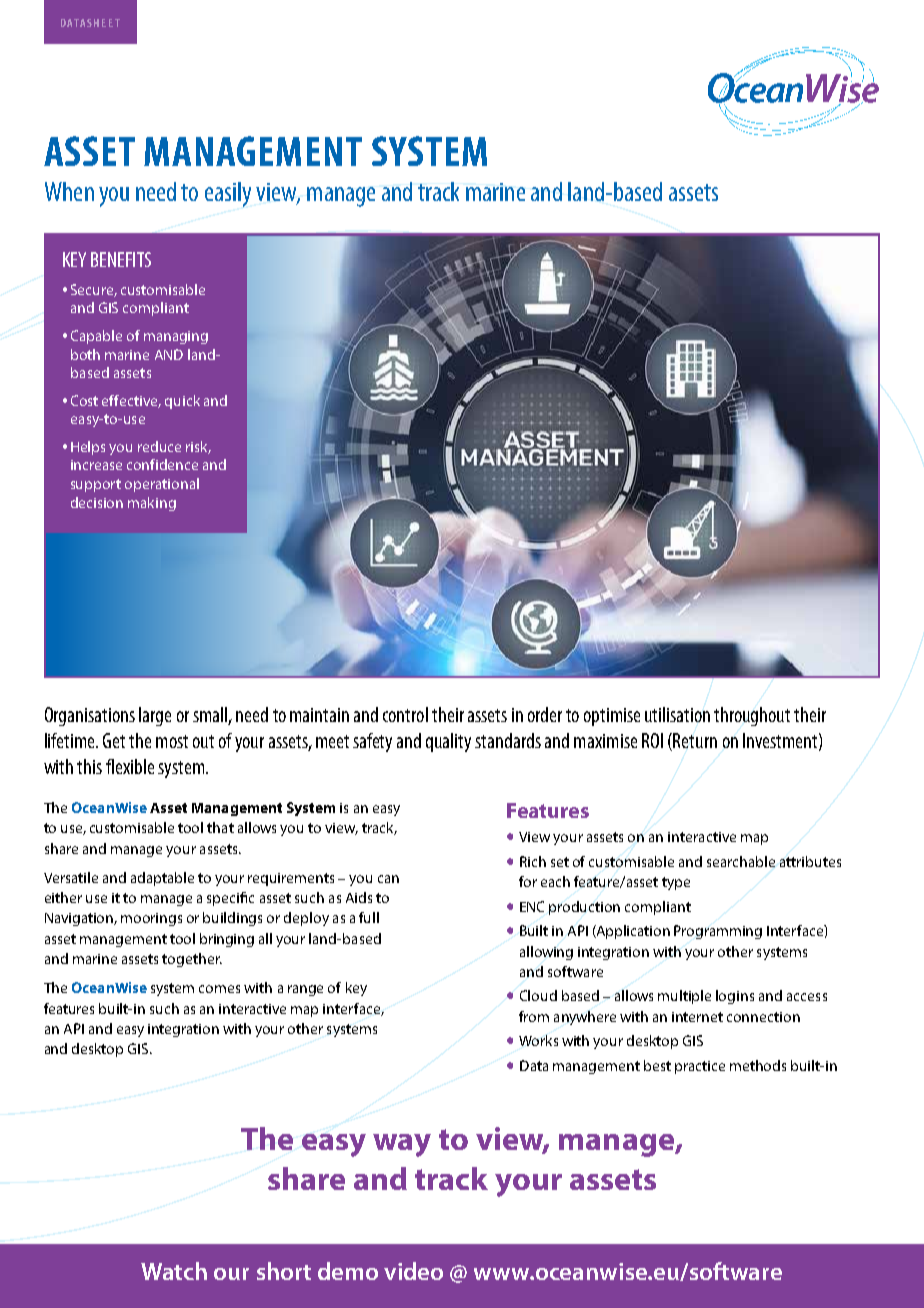 The height and width of the page is (1308, 924). Describe the element at coordinates (176, 337) in the page. I see `managing` at that location.
